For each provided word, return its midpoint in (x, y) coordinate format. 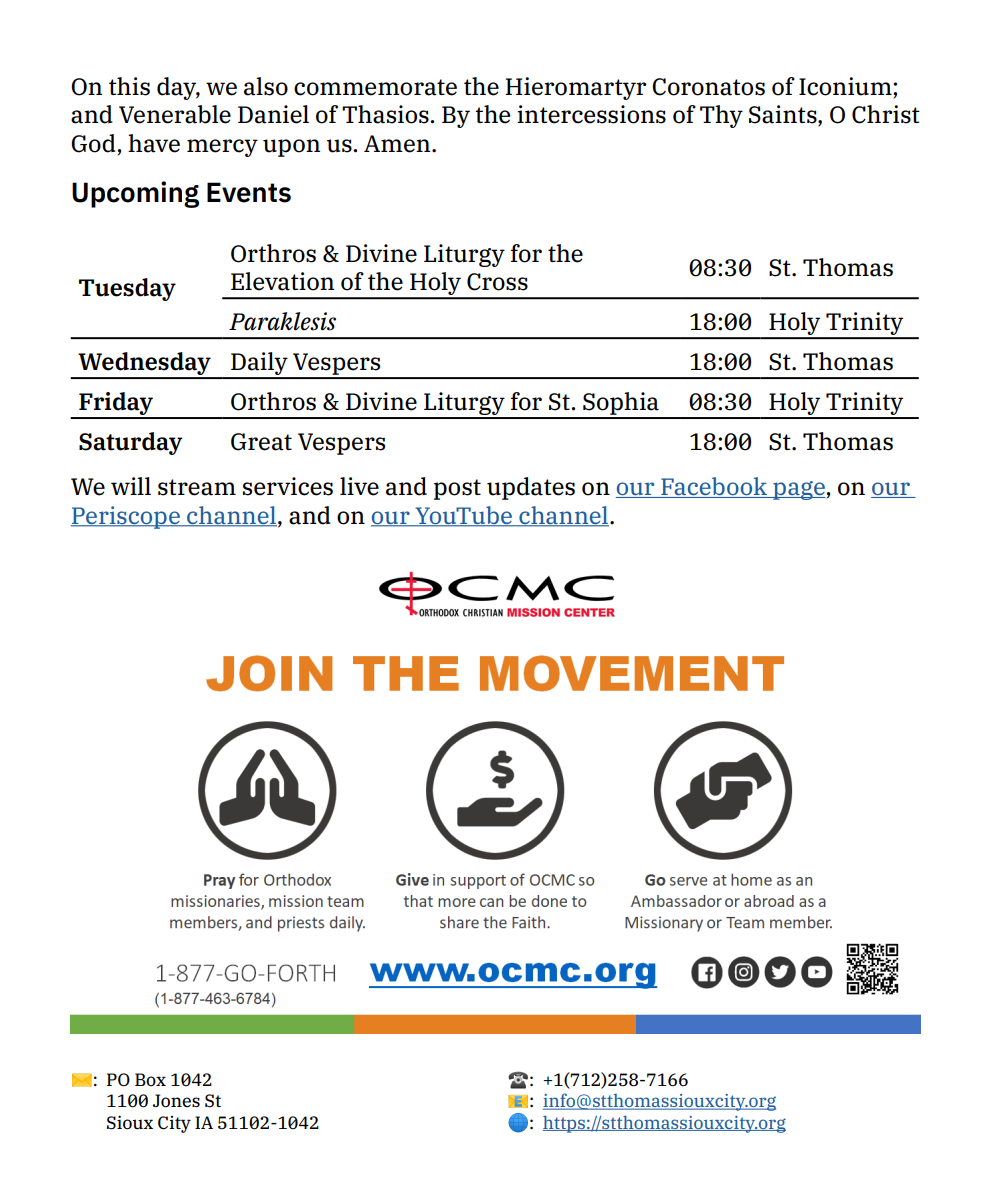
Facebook (714, 487)
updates (531, 488)
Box (150, 1080)
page (798, 490)
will (131, 486)
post (457, 489)
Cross (497, 282)
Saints (784, 115)
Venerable (175, 114)
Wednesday (145, 365)
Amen (398, 144)
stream (197, 487)
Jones (176, 1101)
